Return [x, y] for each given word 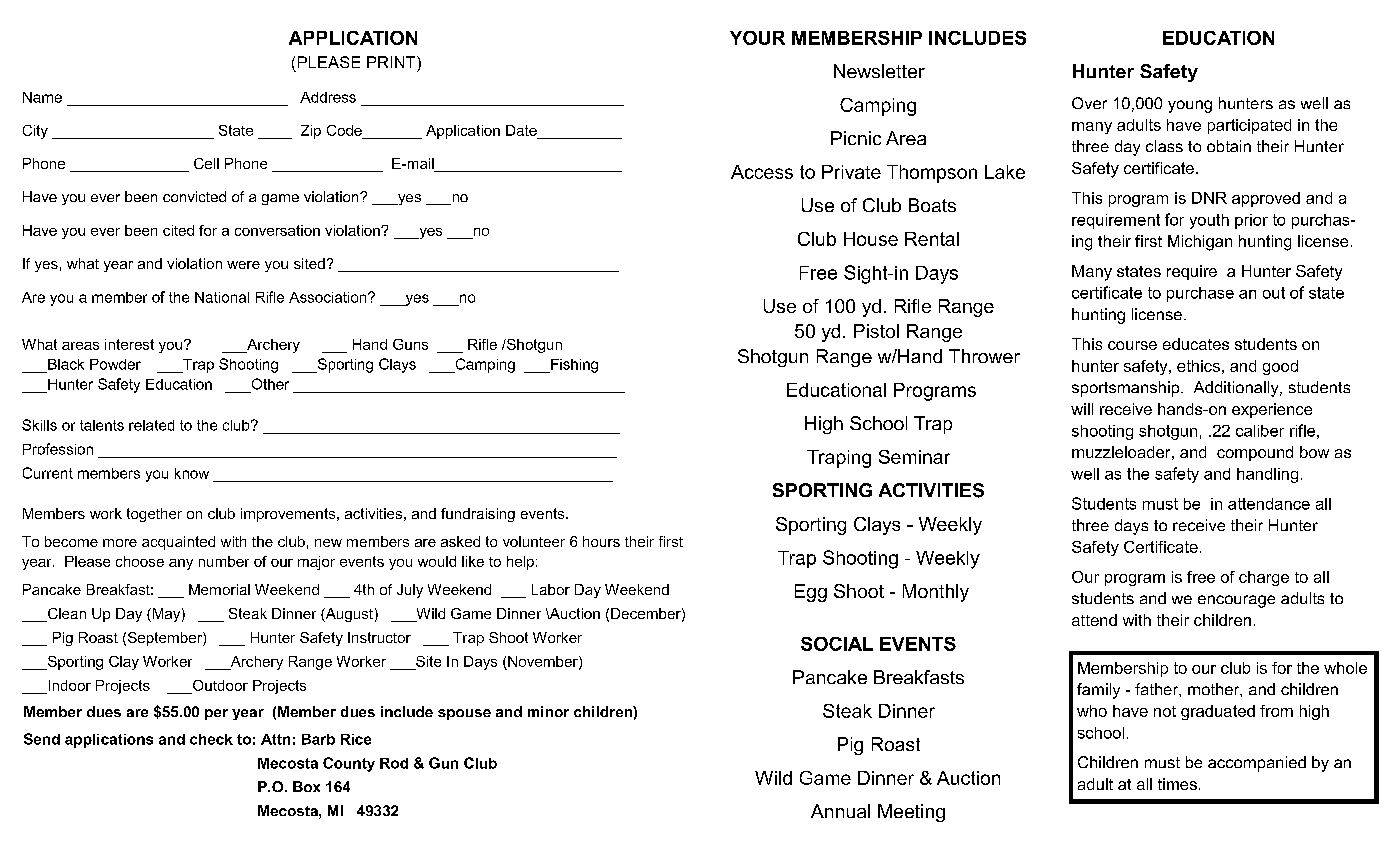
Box [306, 786]
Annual [840, 811]
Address [328, 97]
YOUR [757, 38]
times [1177, 784]
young [1190, 106]
